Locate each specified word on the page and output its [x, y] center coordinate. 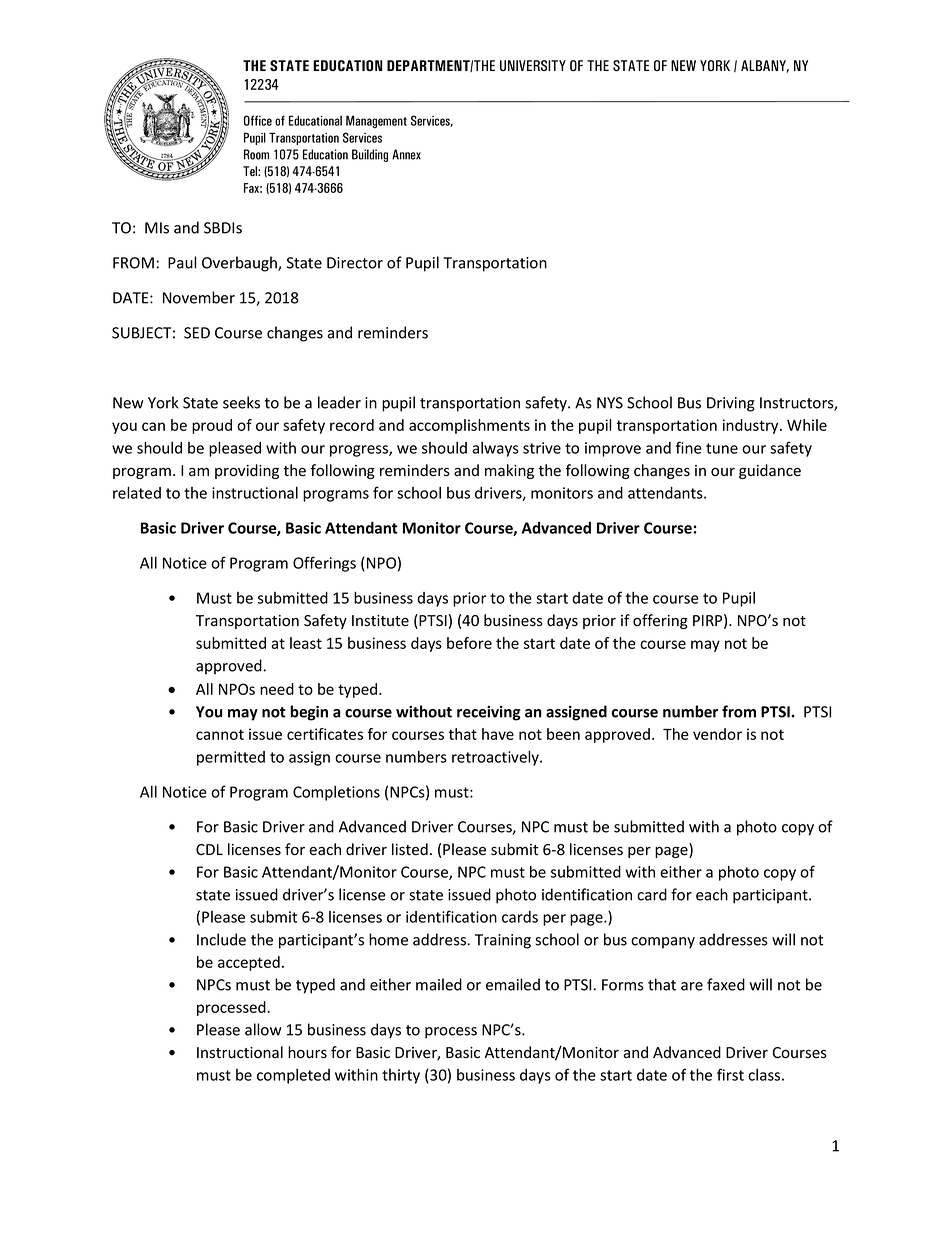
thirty [401, 1076]
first [730, 1074]
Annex [406, 154]
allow [263, 1029]
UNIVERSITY [533, 65]
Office [258, 120]
